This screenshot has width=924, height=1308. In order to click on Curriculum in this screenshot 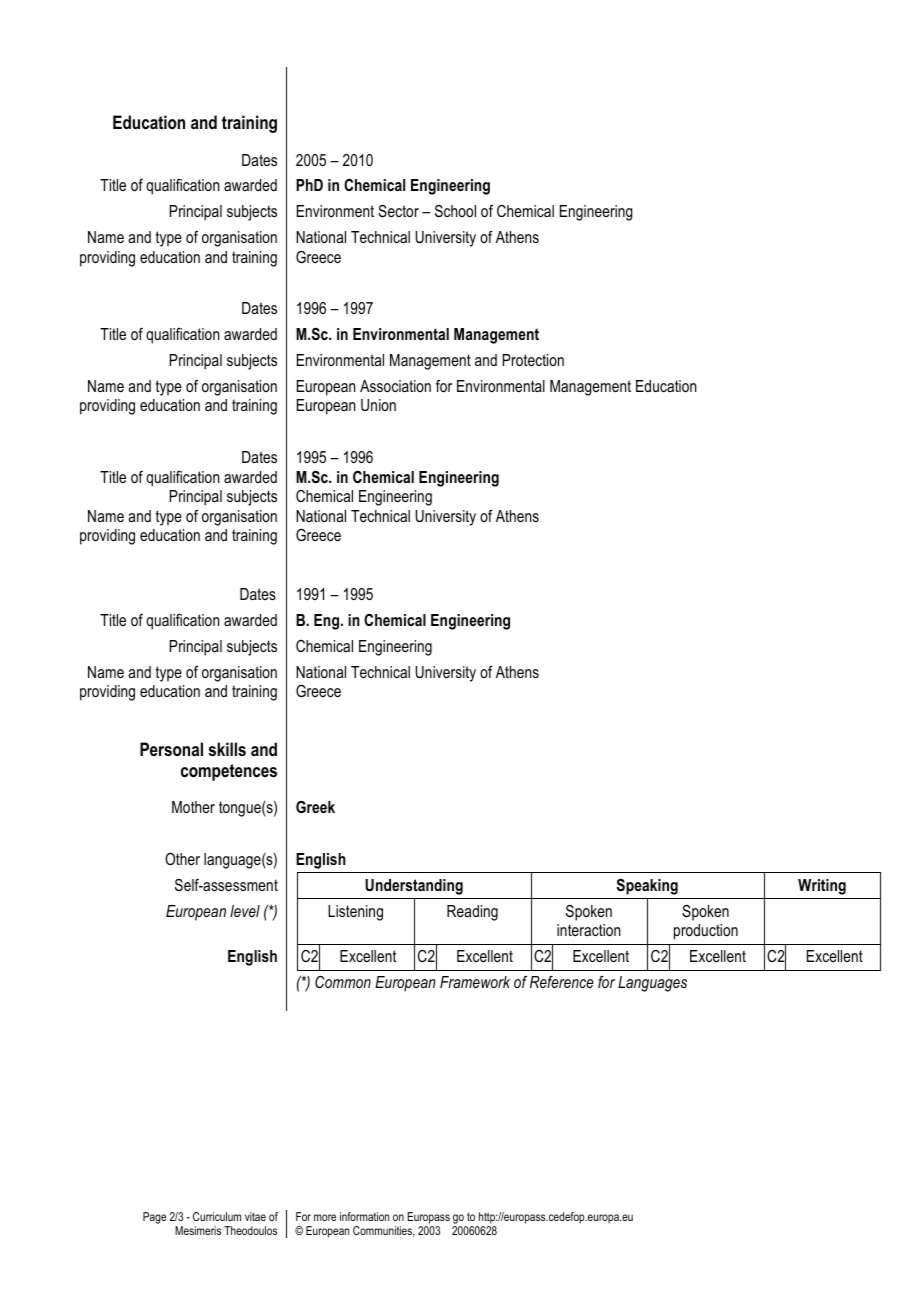, I will do `click(217, 1216)`.
